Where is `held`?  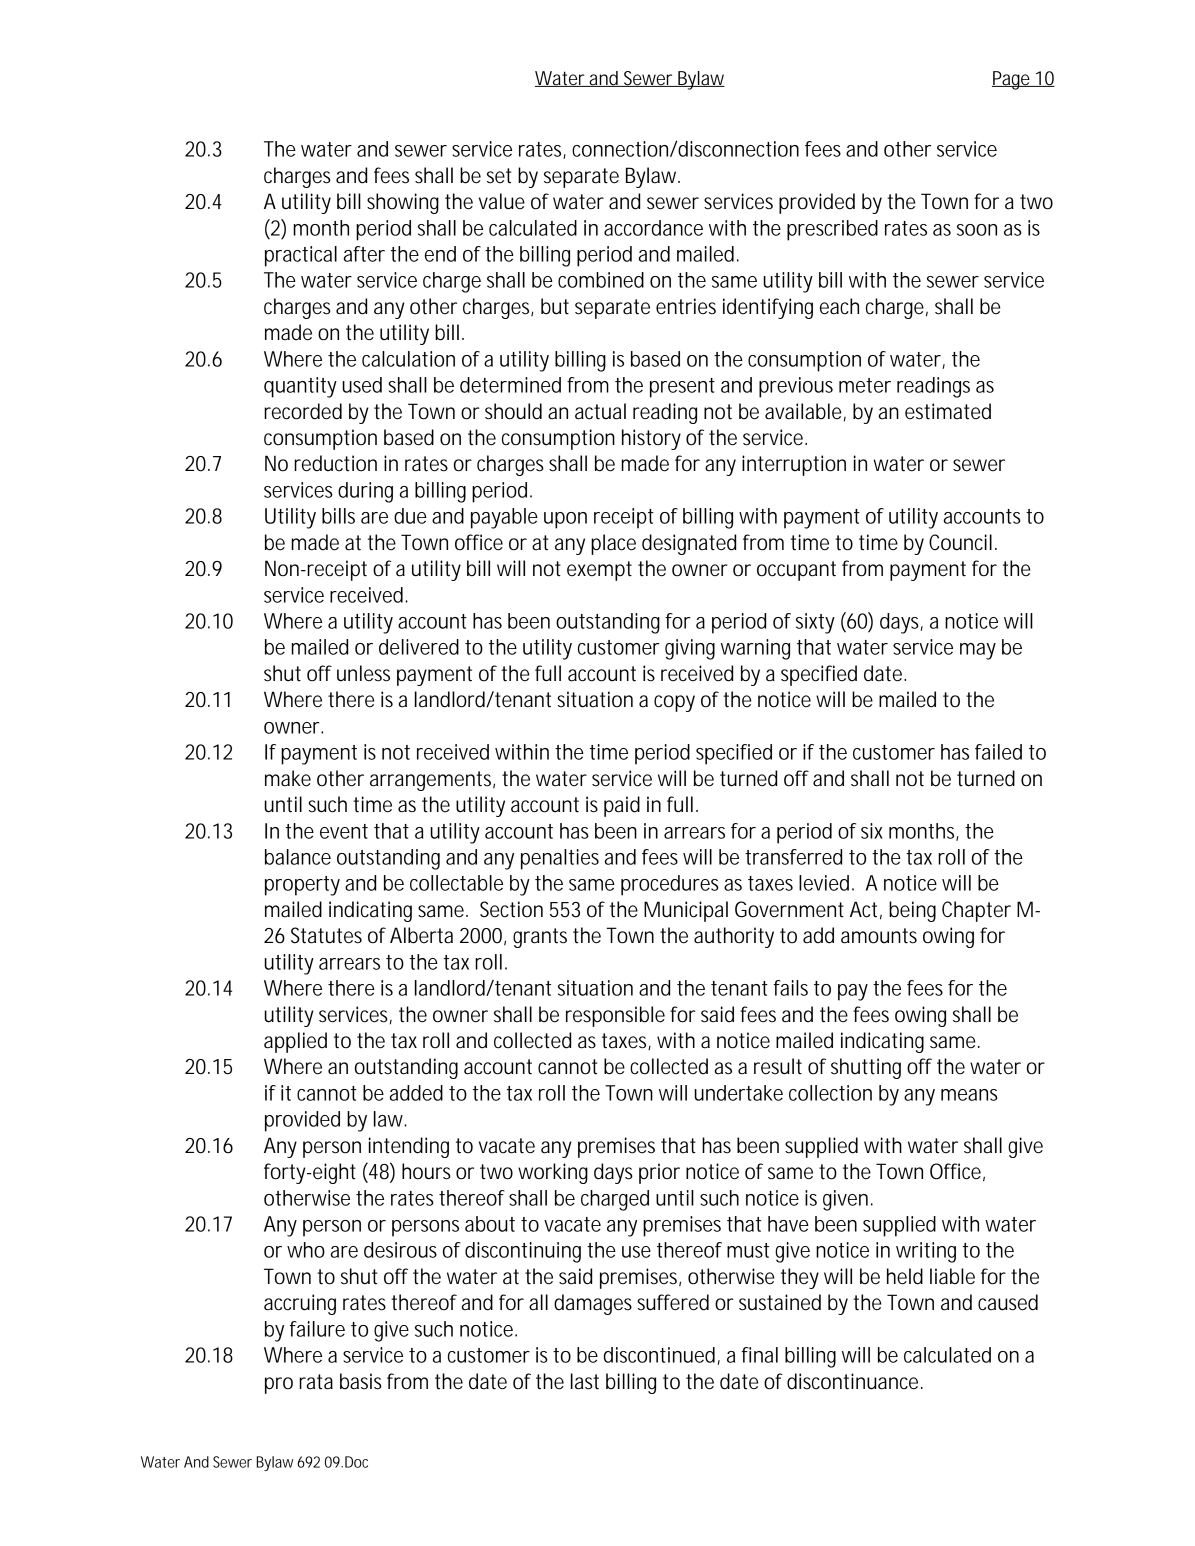 held is located at coordinates (905, 1276).
